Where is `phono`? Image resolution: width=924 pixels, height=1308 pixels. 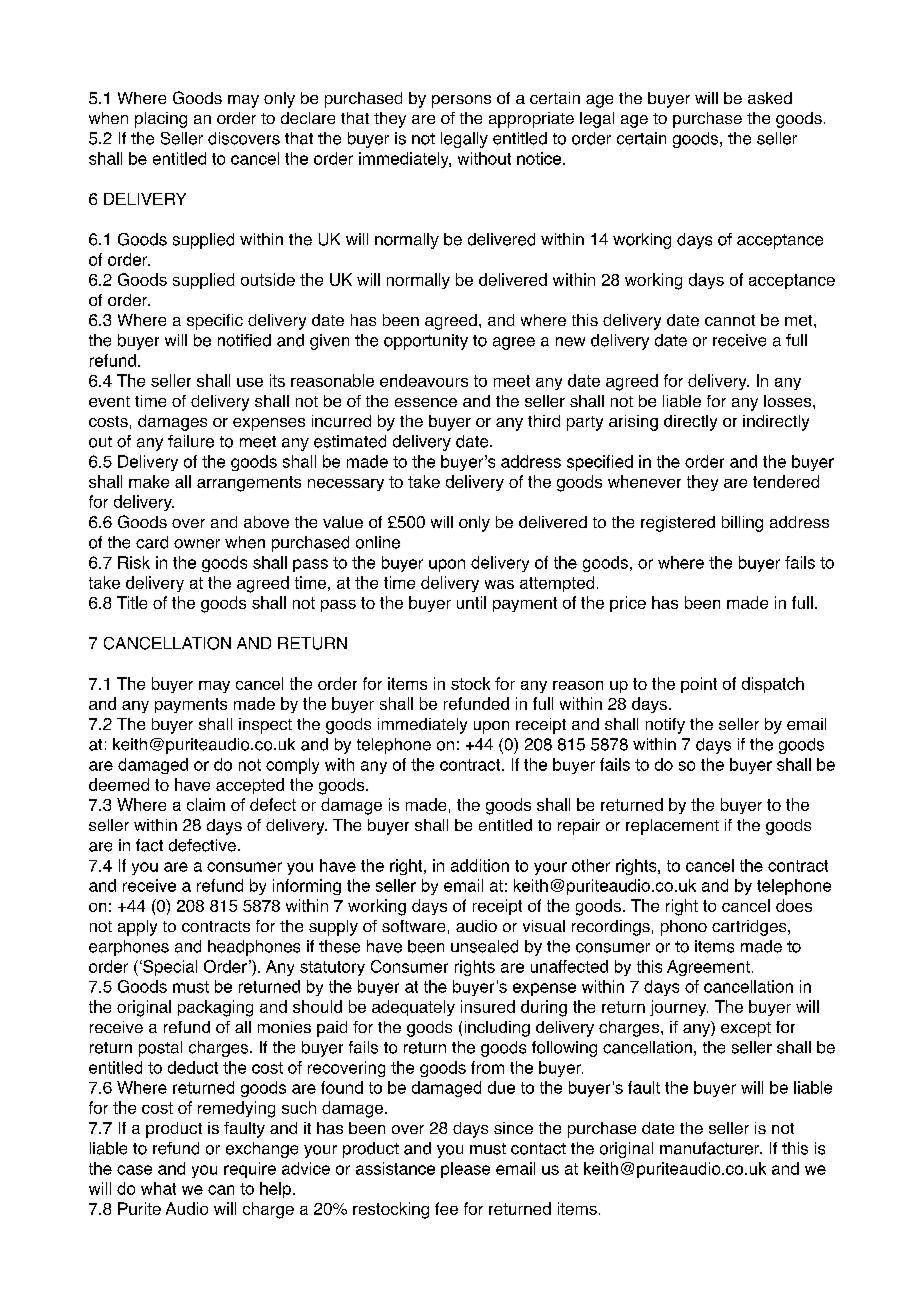 phono is located at coordinates (684, 928).
